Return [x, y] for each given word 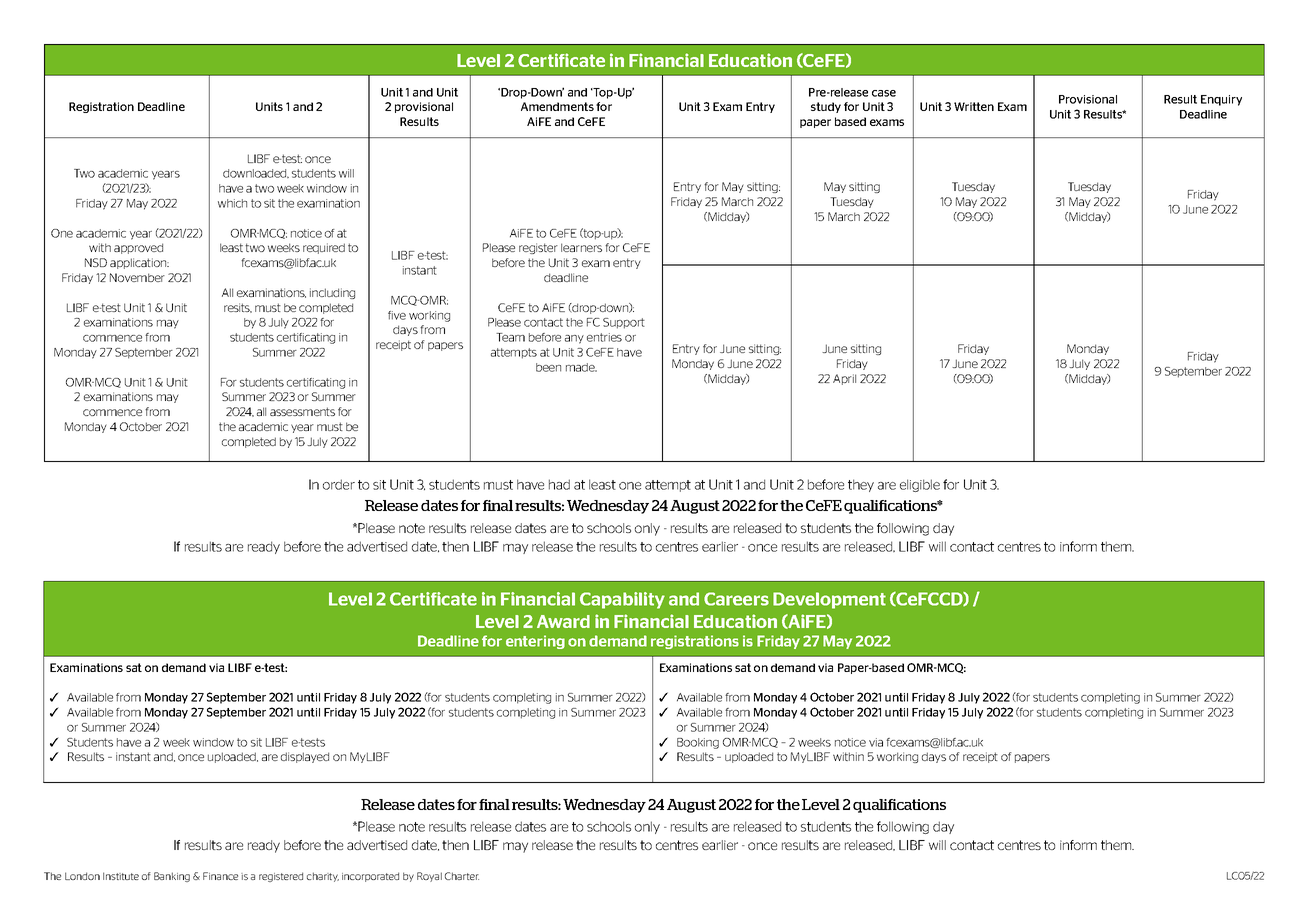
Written [974, 106]
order [339, 484]
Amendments [557, 106]
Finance [220, 876]
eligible [920, 485]
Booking [698, 743]
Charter [462, 876]
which [232, 203]
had [559, 484]
